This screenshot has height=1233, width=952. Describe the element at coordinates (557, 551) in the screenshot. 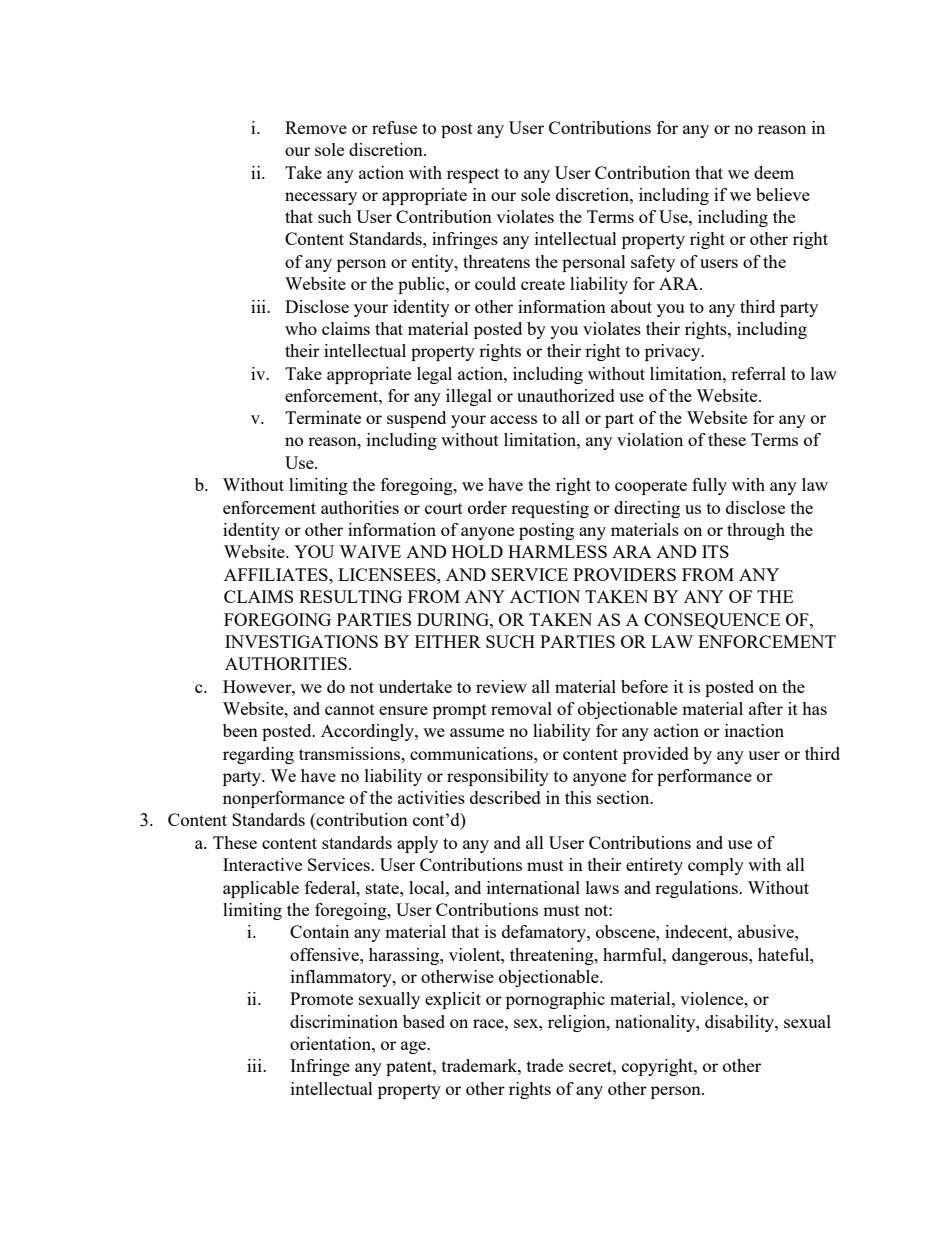

I see `HARMLESS` at that location.
